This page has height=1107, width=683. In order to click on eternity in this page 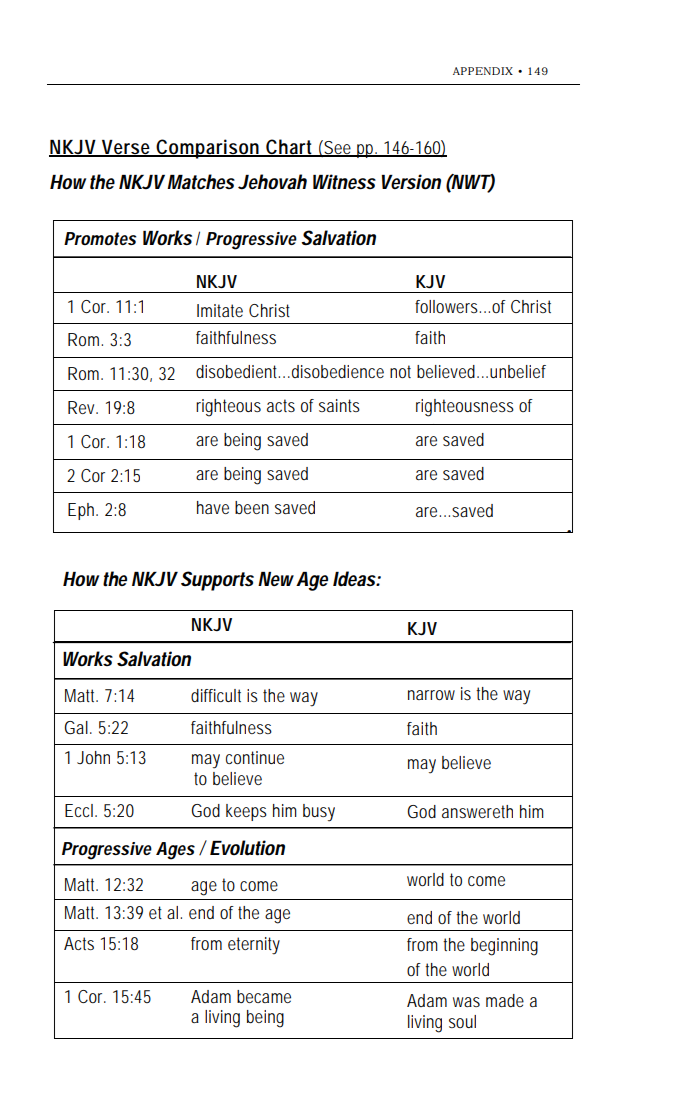, I will do `click(254, 946)`.
